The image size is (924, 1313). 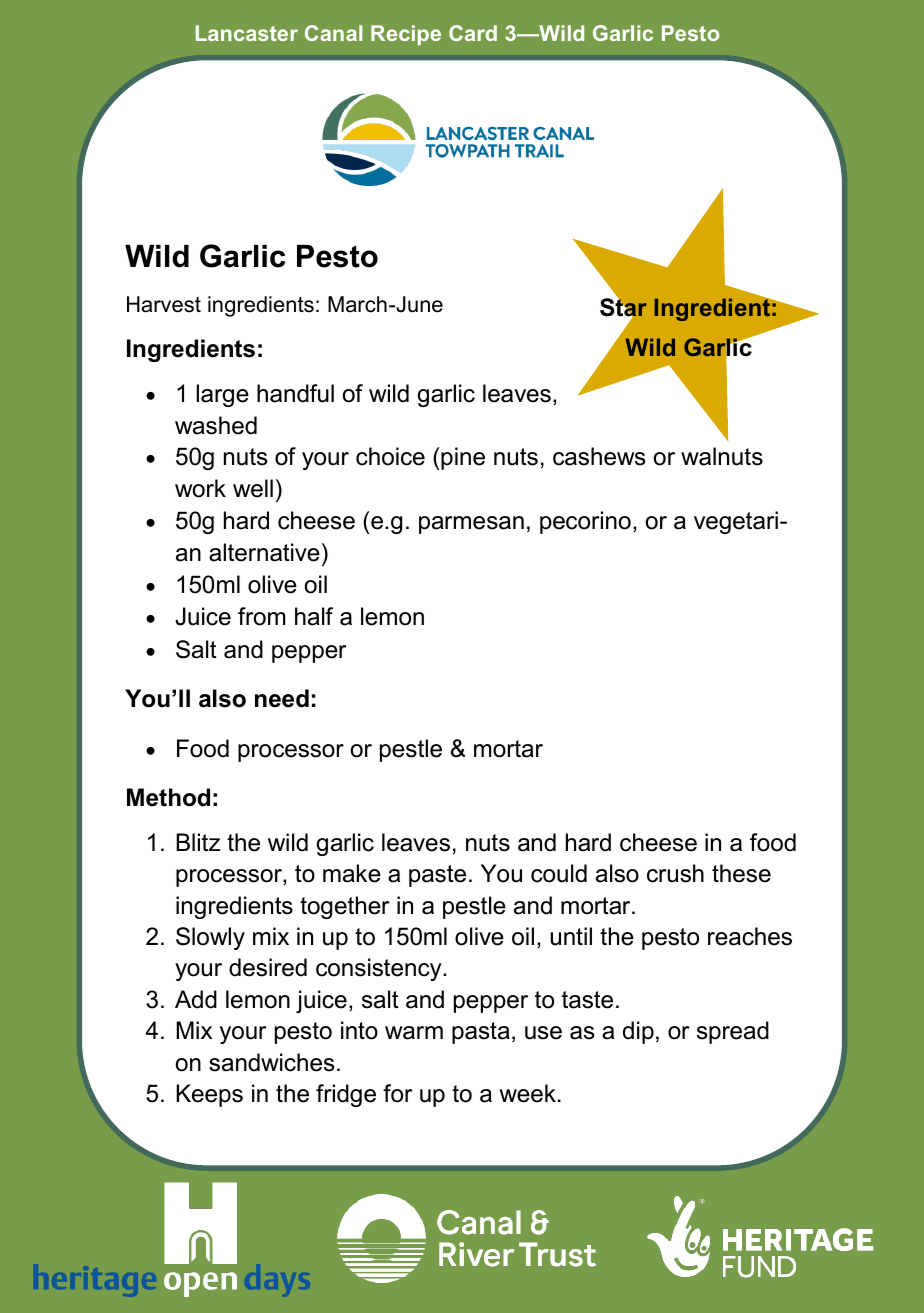 What do you see at coordinates (406, 35) in the screenshot?
I see `Recipe` at bounding box center [406, 35].
